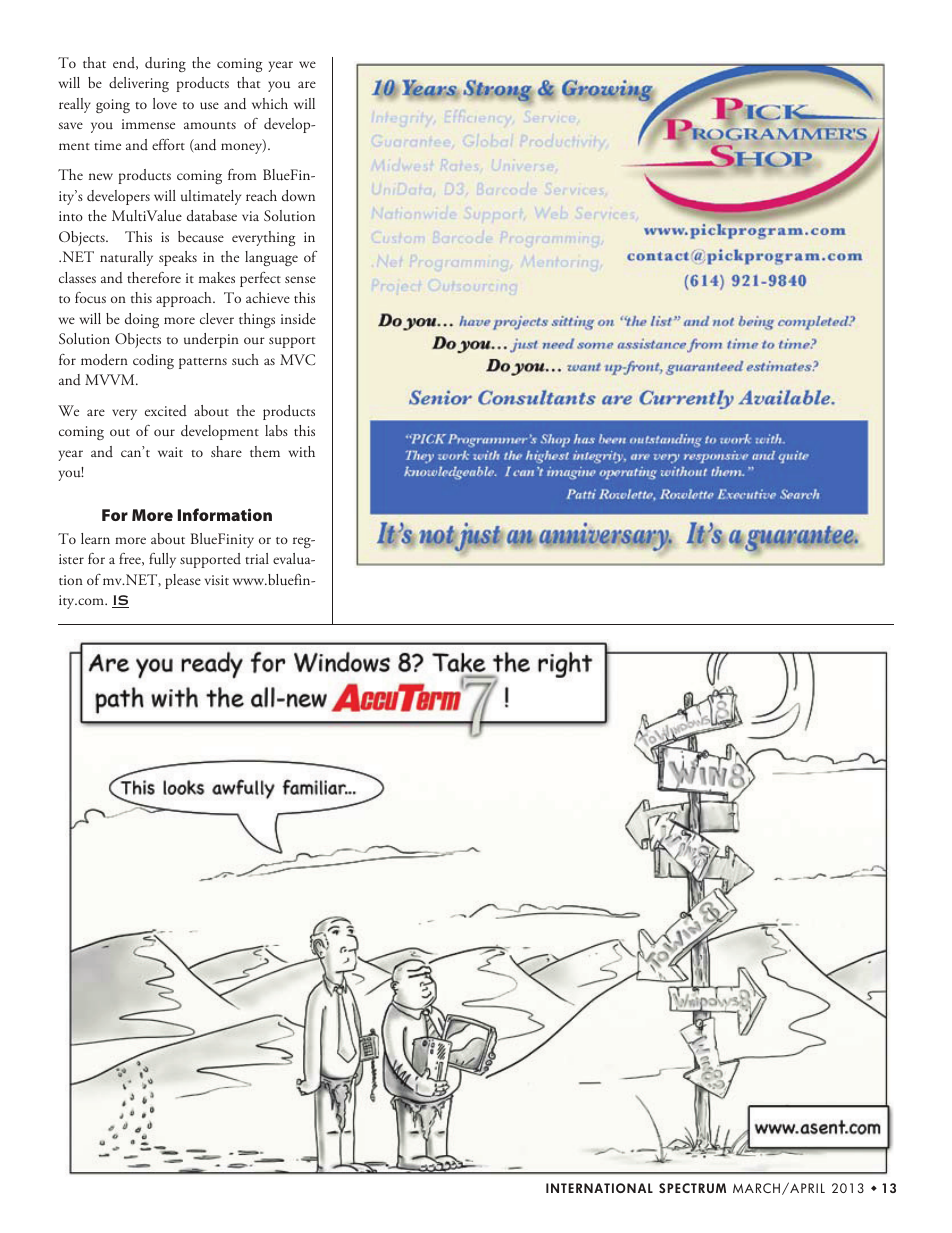 This screenshot has height=1233, width=952. What do you see at coordinates (265, 451) in the screenshot?
I see `them` at bounding box center [265, 451].
